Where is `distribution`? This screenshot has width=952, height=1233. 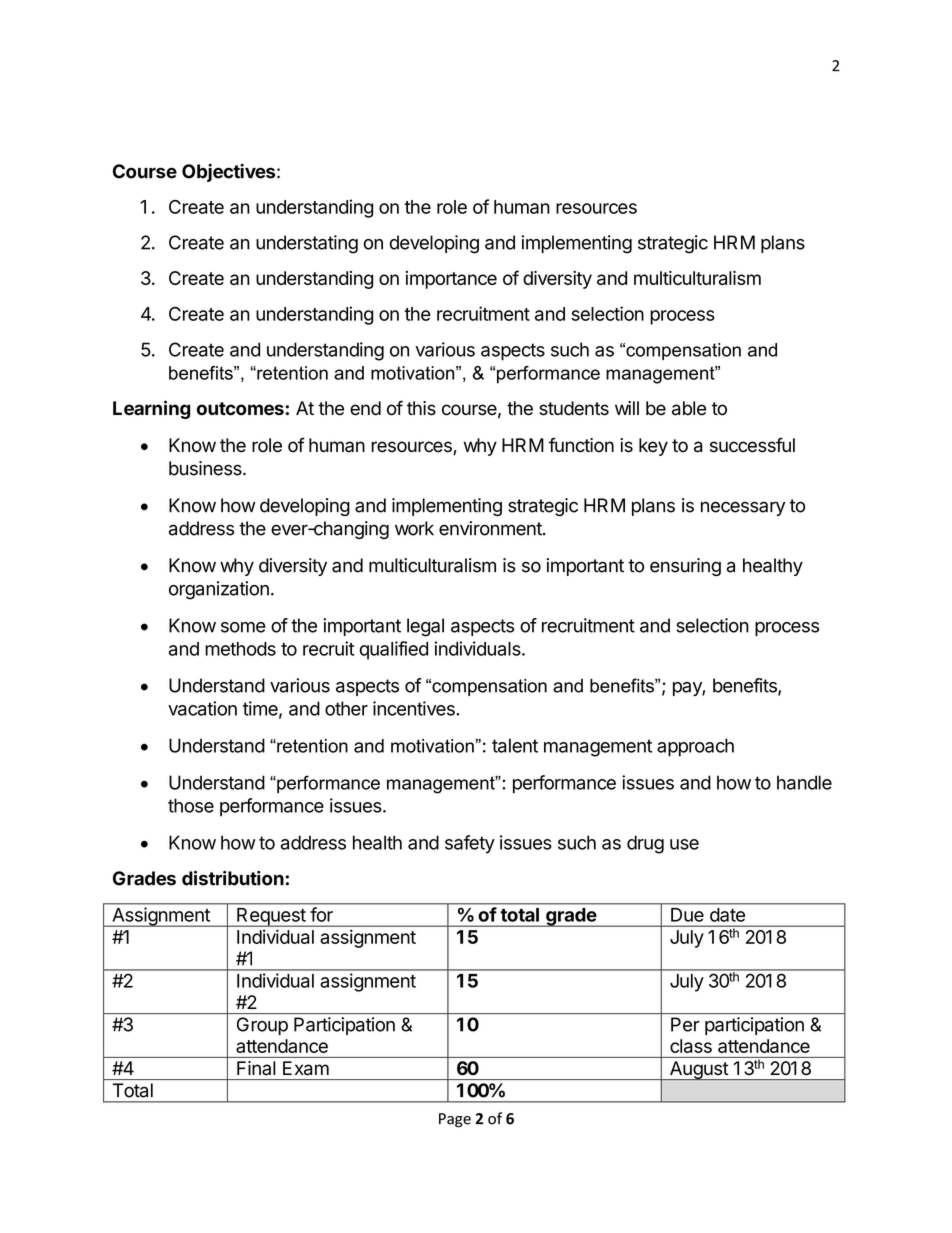
distribution is located at coordinates (234, 878).
